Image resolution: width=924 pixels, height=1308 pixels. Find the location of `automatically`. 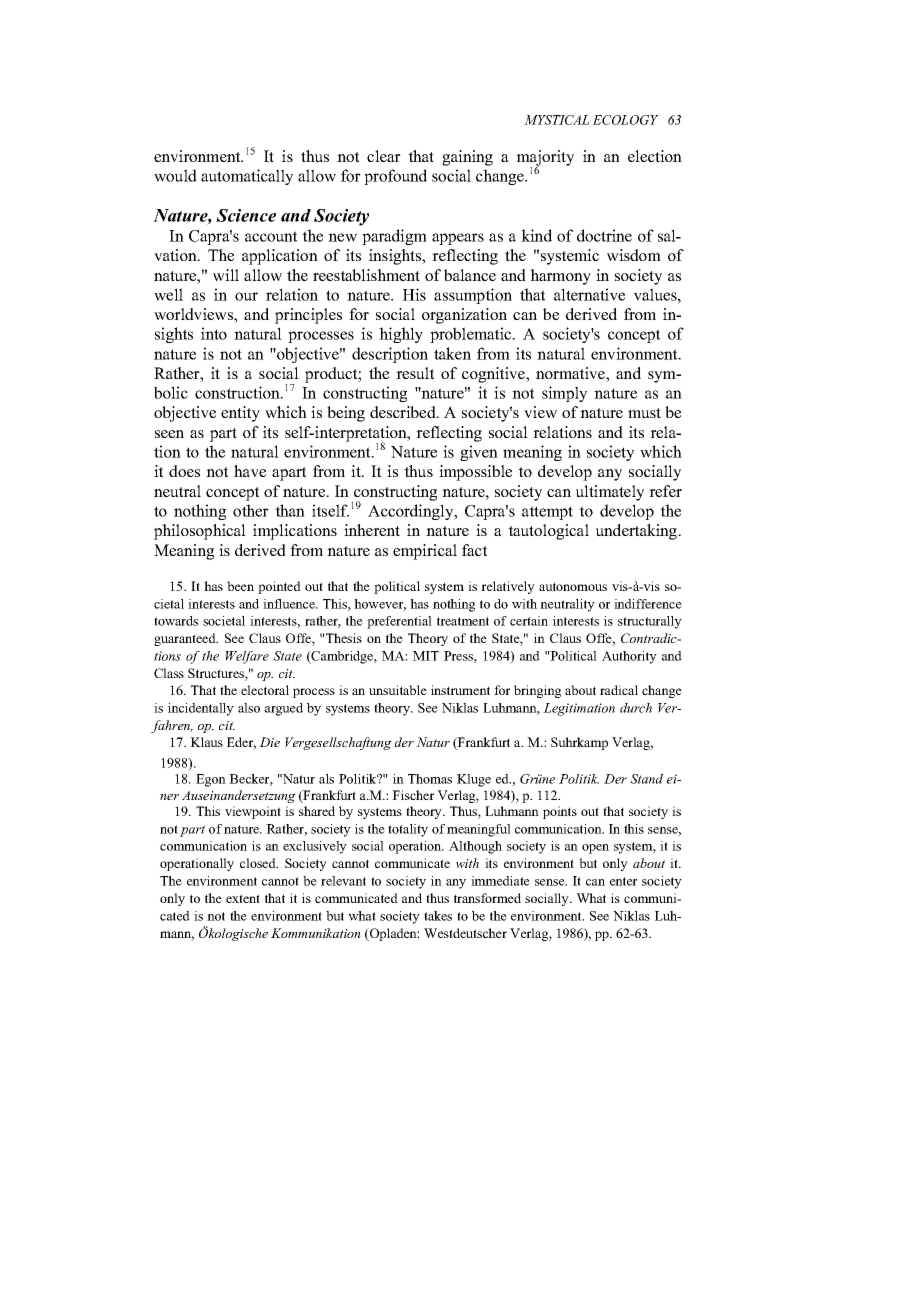

automatically is located at coordinates (247, 177).
